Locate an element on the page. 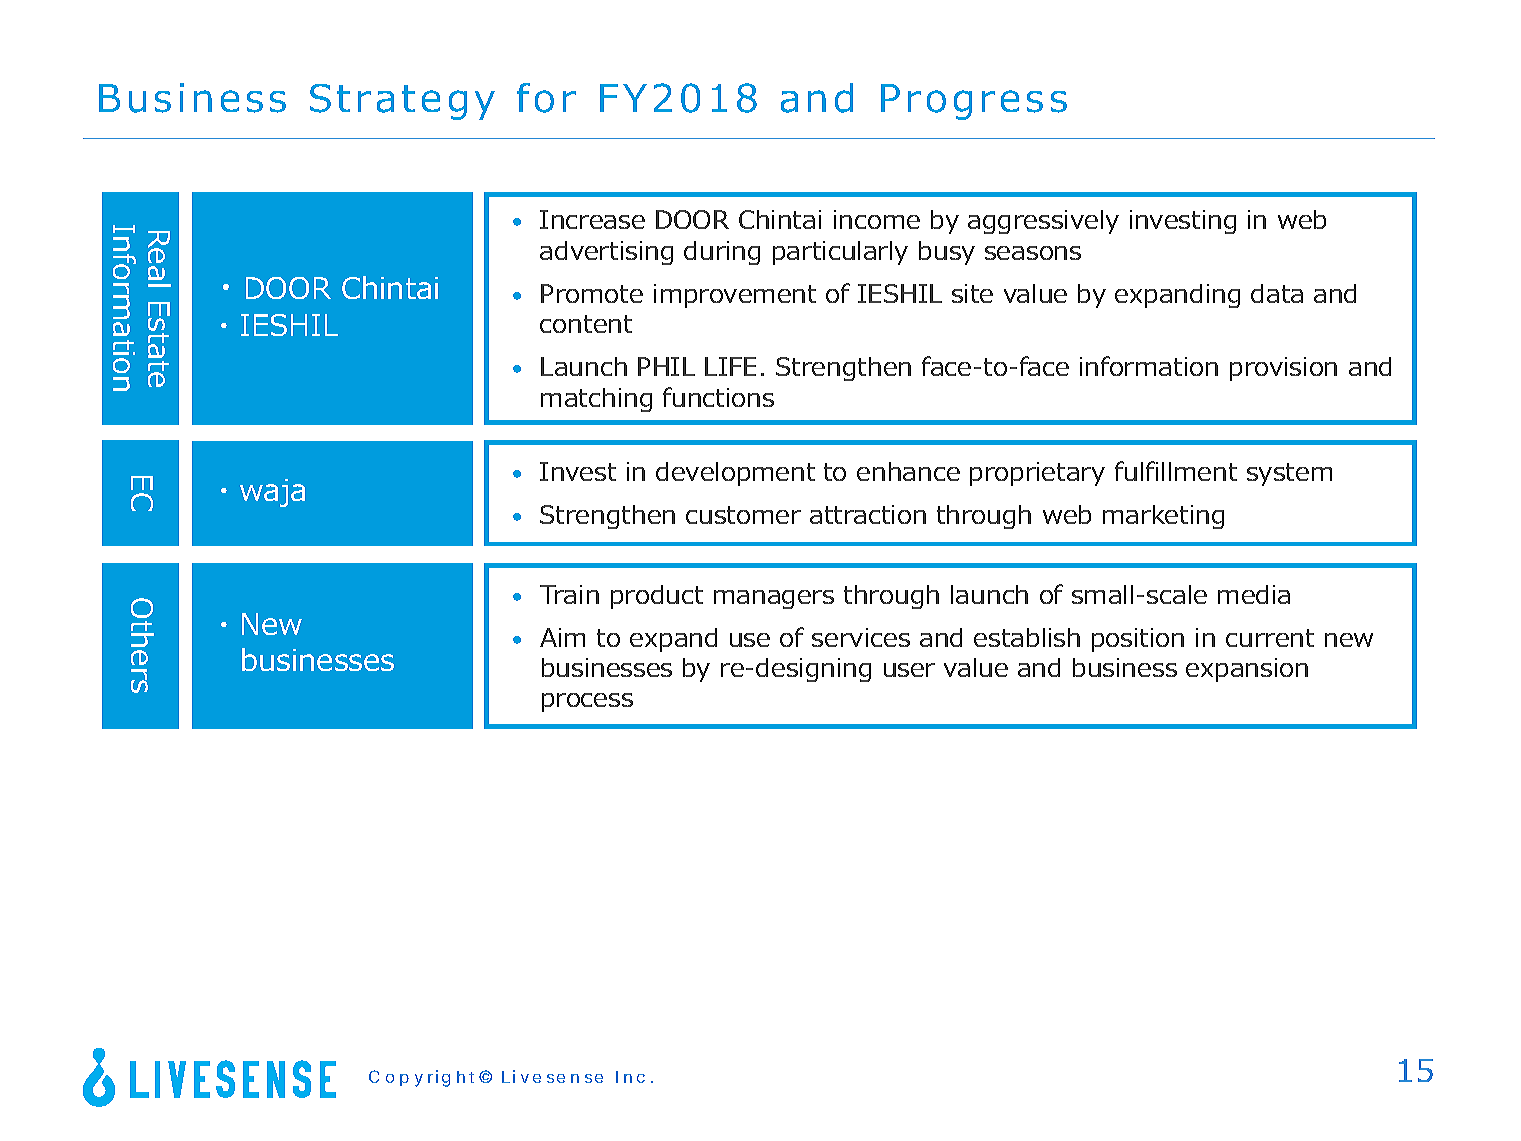 This page has height=1141, width=1521. data is located at coordinates (1277, 293).
